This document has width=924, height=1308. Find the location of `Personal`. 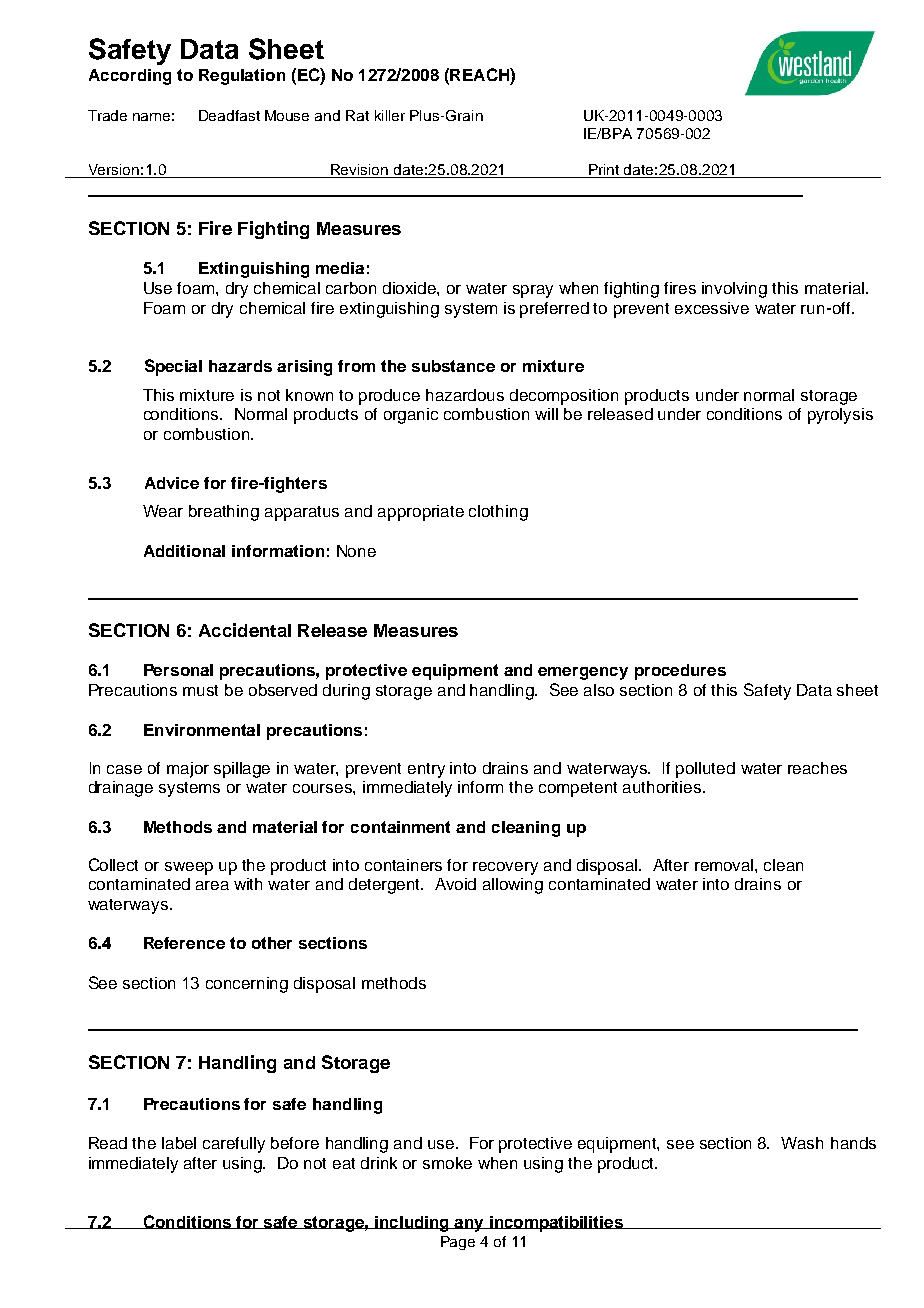

Personal is located at coordinates (178, 670).
